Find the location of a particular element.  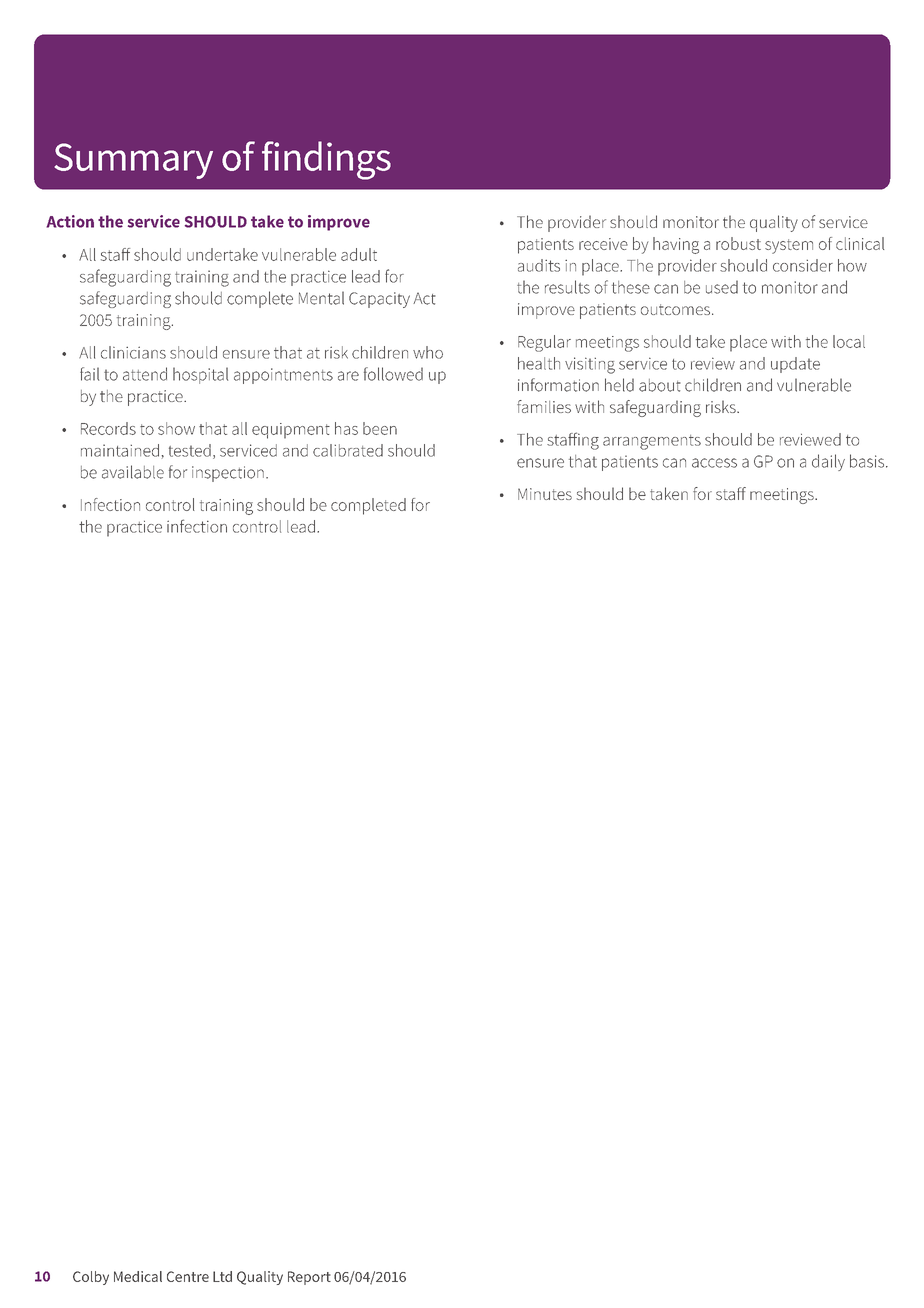

audits is located at coordinates (539, 265).
